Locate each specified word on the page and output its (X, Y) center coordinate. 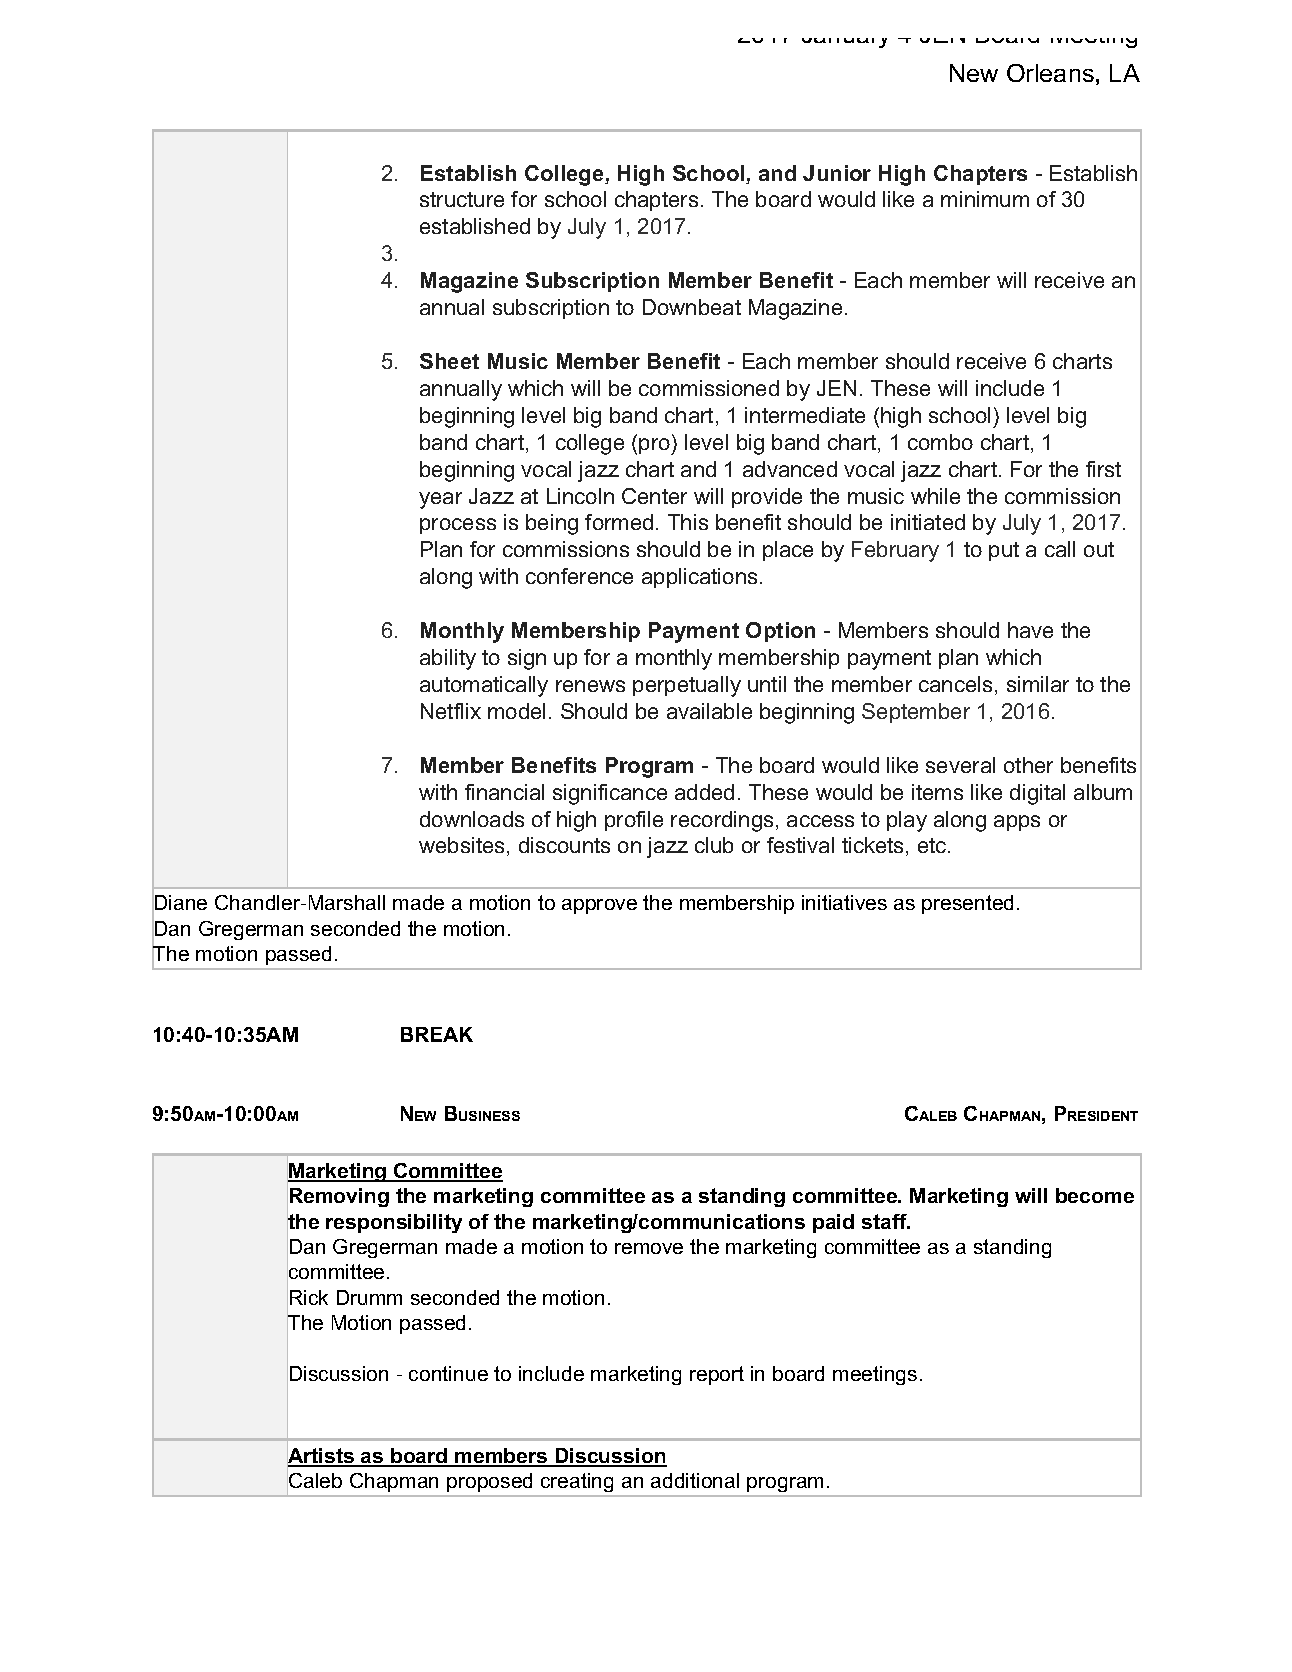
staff (885, 1221)
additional (695, 1480)
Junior (837, 173)
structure (462, 199)
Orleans (1050, 73)
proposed (490, 1484)
